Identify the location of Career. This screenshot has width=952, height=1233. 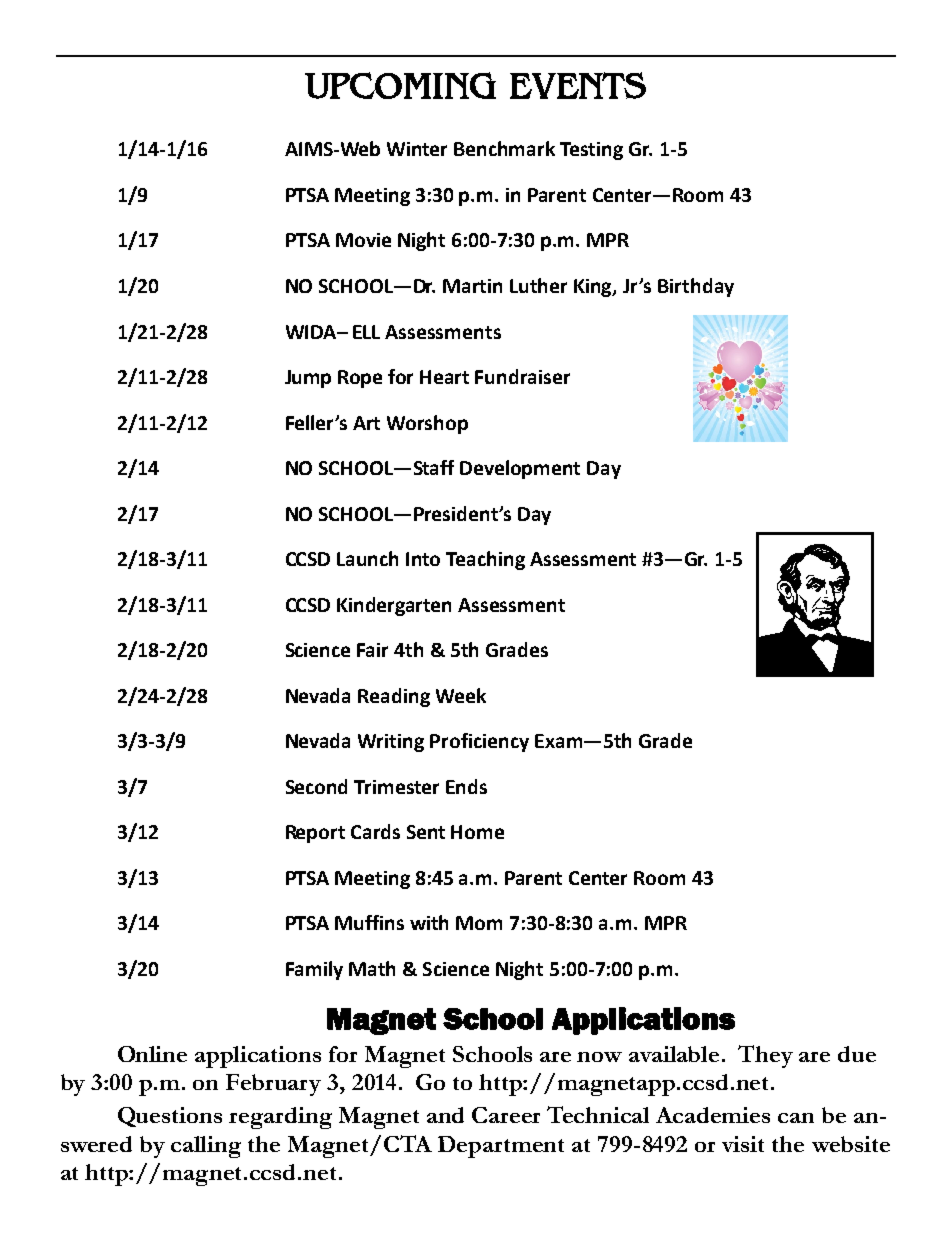
(506, 1115).
